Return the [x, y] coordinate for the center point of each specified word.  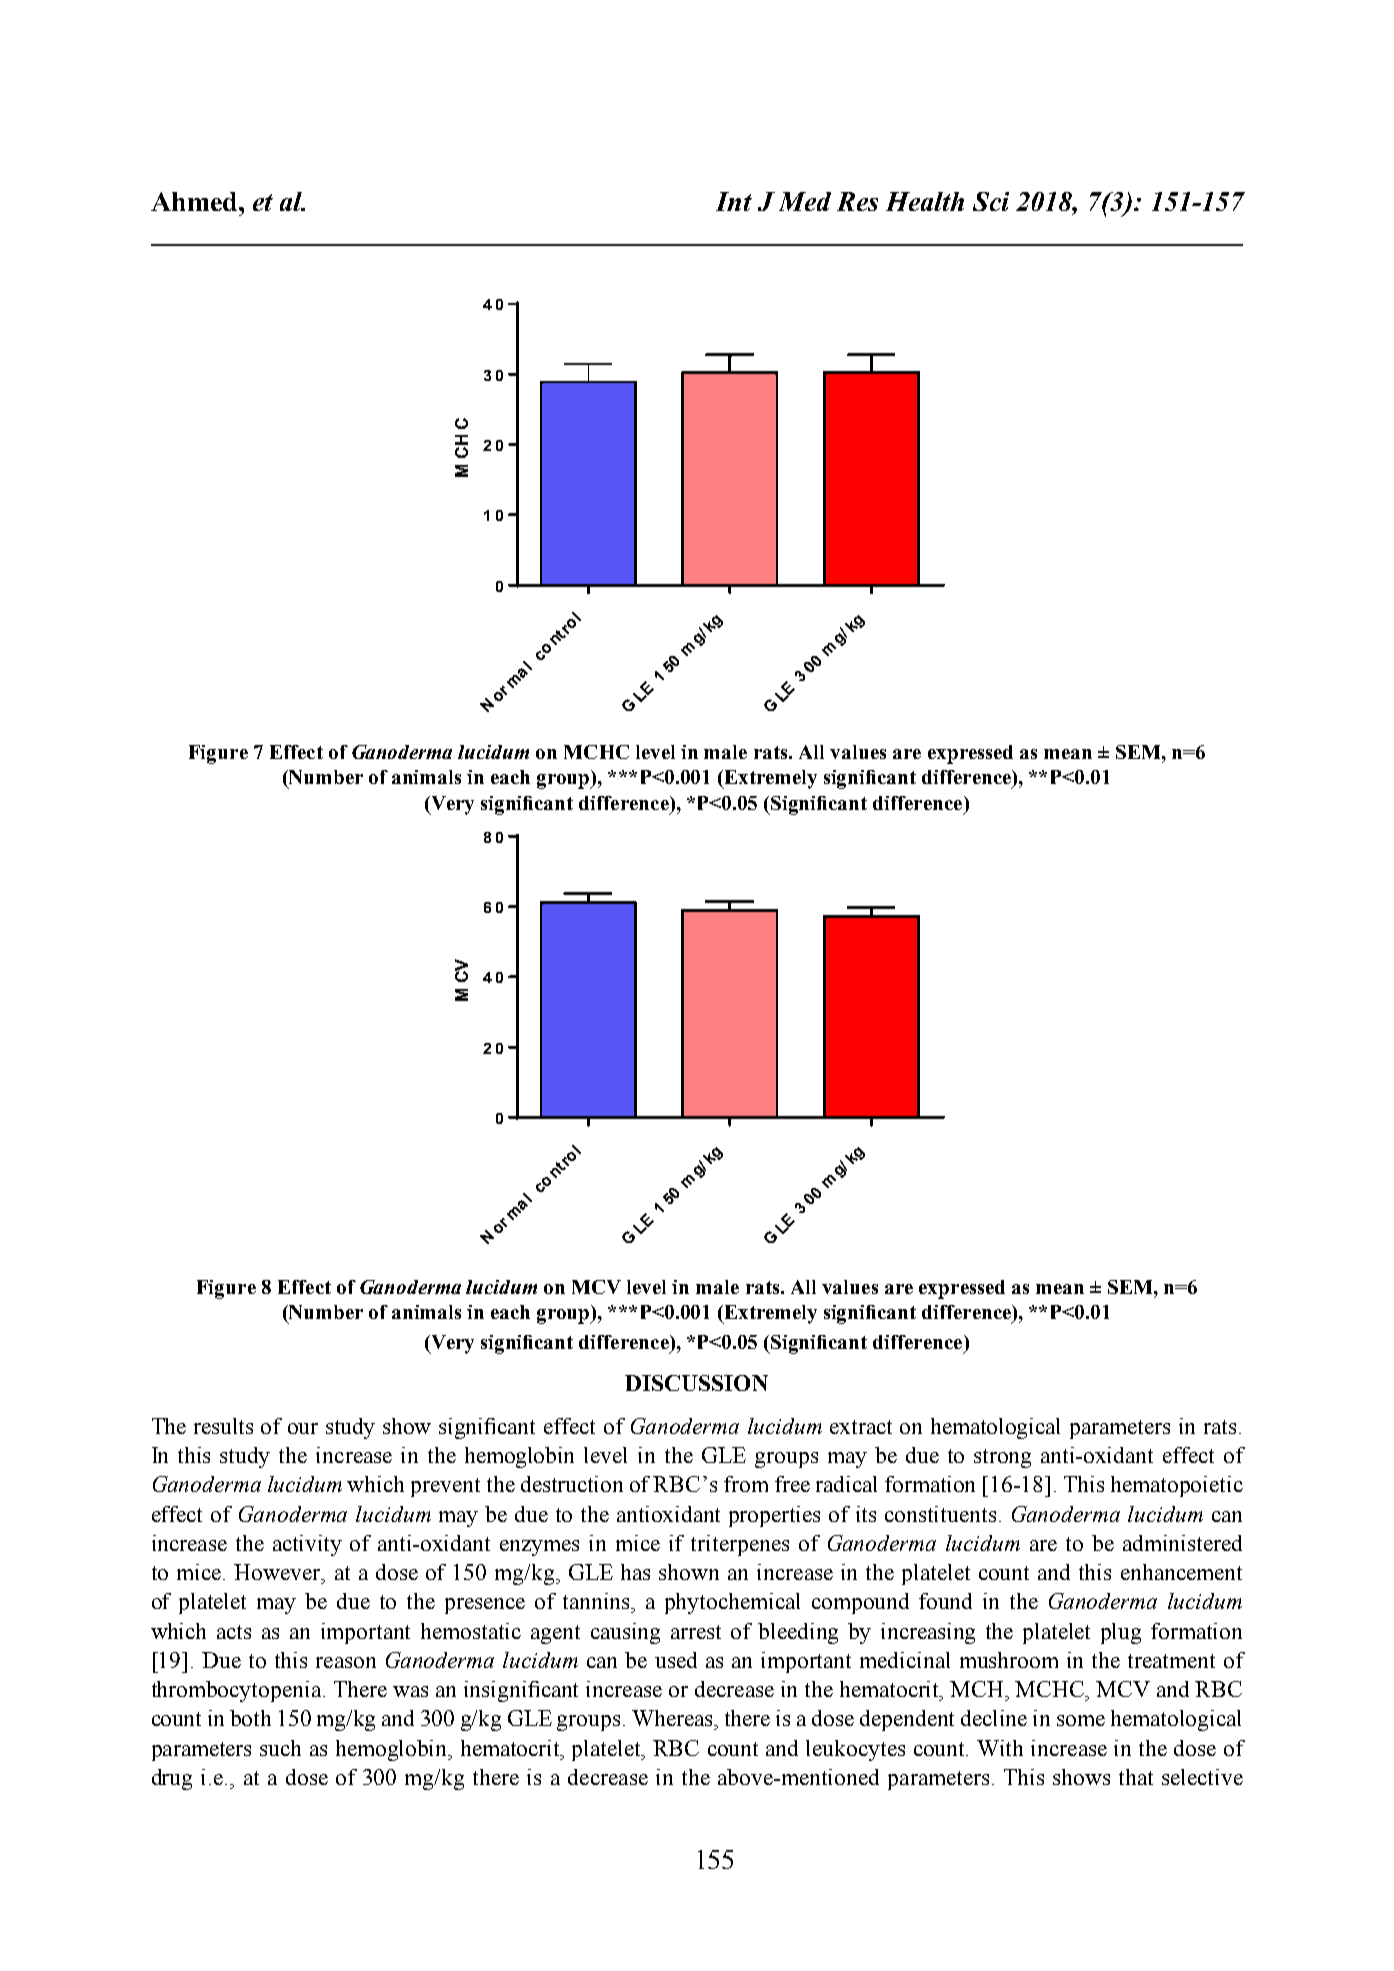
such [280, 1748]
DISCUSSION [696, 1383]
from [746, 1484]
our [303, 1428]
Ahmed [195, 201]
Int [734, 201]
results [223, 1426]
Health [925, 201]
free [792, 1484]
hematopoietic [1177, 1486]
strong [1002, 1458]
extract [861, 1427]
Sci [991, 201]
